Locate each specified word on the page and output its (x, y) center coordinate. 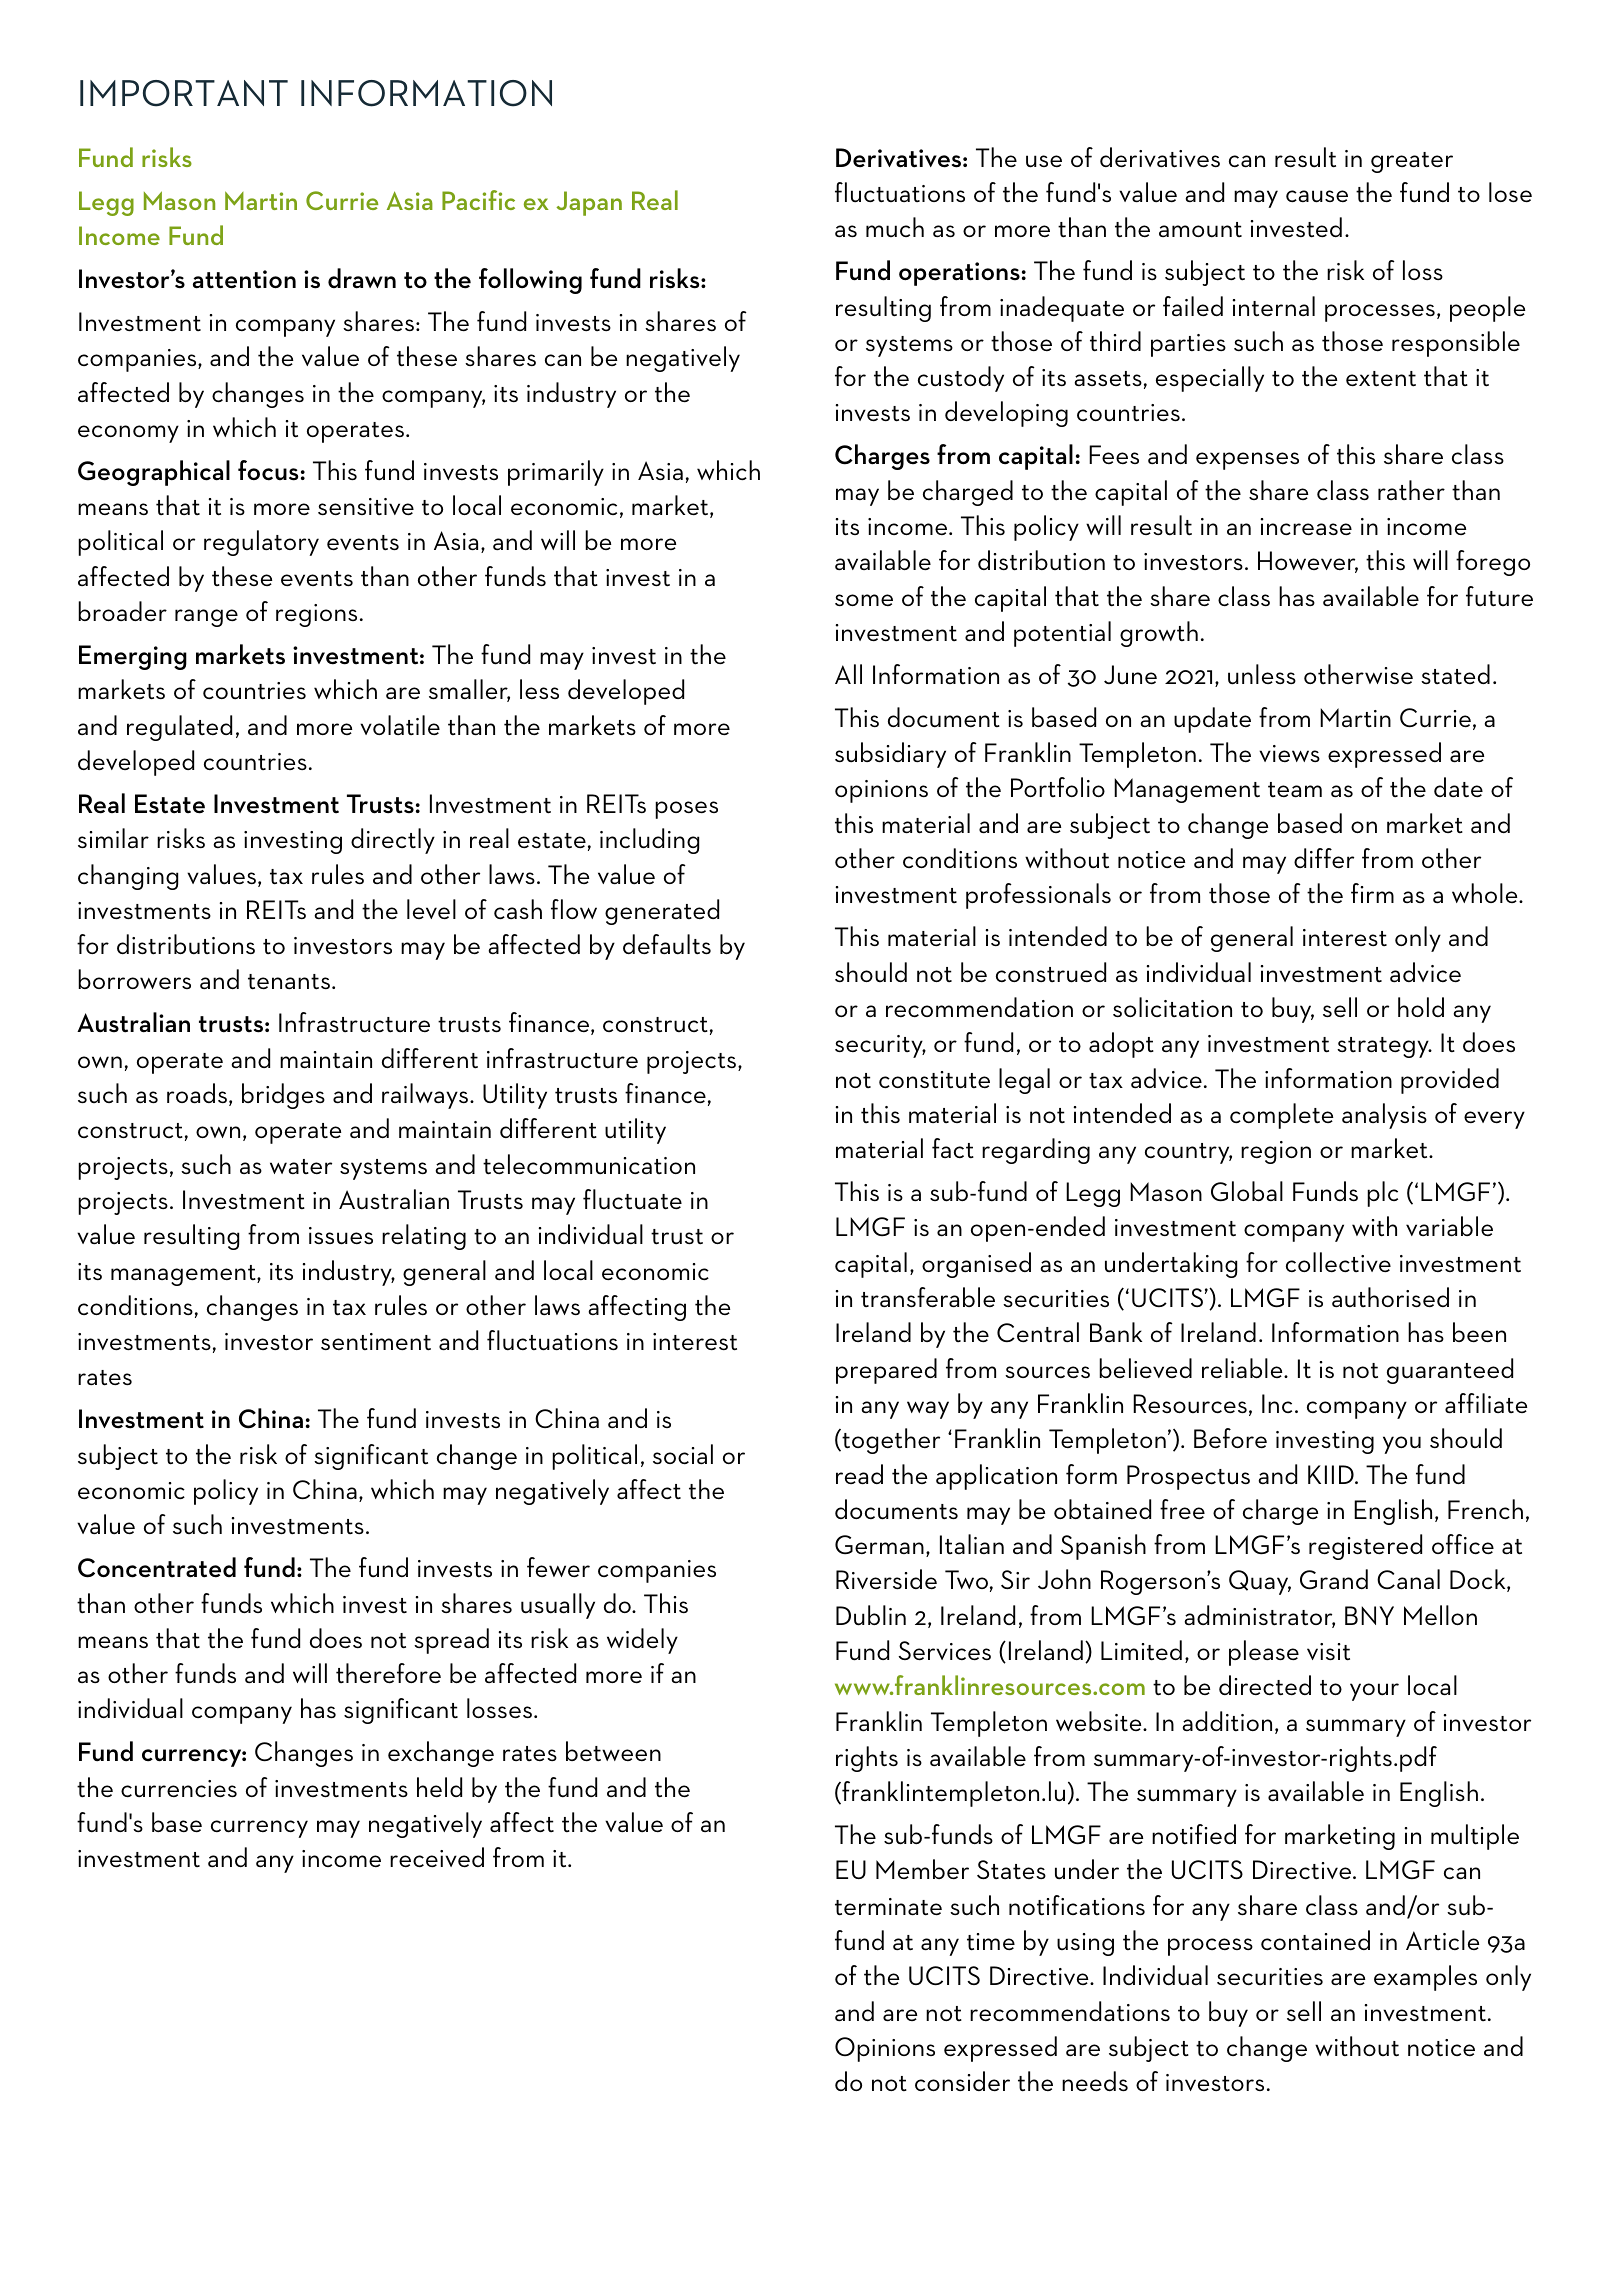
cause (1317, 196)
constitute (934, 1080)
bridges (283, 1096)
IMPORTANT (184, 93)
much (895, 227)
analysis (1384, 1116)
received (437, 1857)
